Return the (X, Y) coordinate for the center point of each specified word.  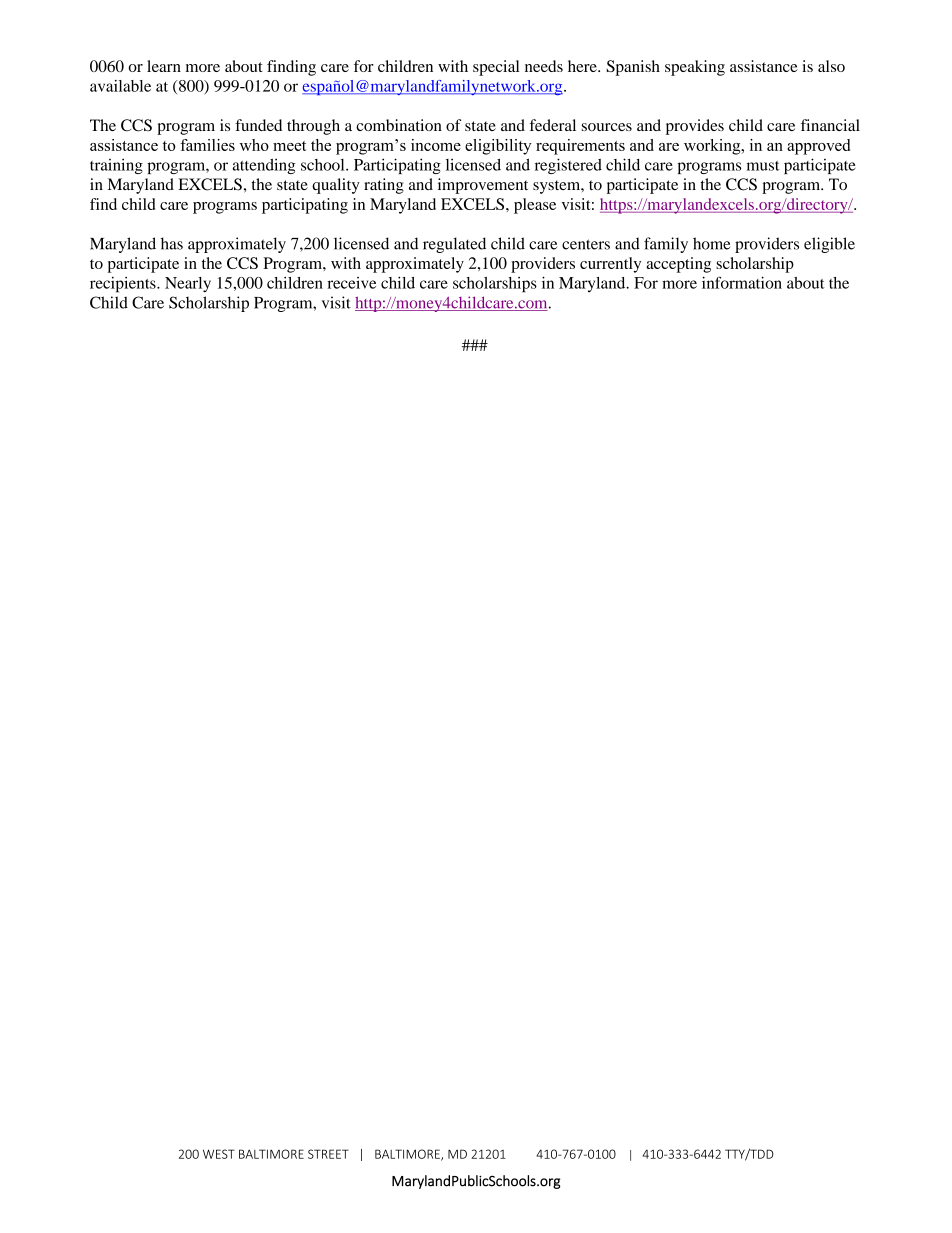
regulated (454, 245)
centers (586, 244)
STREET (328, 1154)
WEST (219, 1154)
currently (610, 265)
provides (695, 127)
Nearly (188, 284)
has (172, 243)
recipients (124, 285)
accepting (678, 265)
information (742, 282)
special (496, 68)
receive (351, 283)
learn (164, 66)
